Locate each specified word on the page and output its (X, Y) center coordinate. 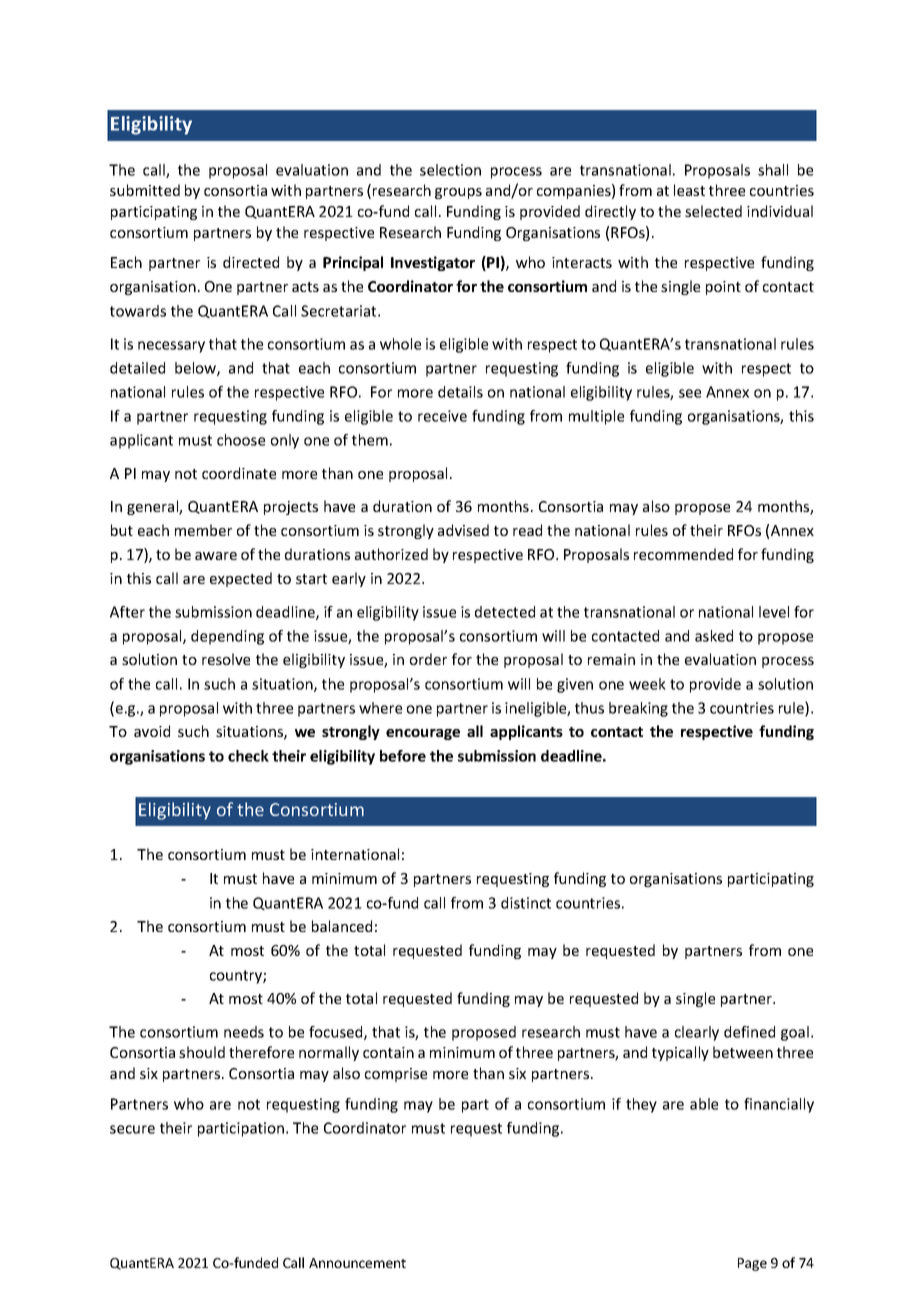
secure (132, 1129)
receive (442, 416)
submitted (145, 190)
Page (752, 1264)
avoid (152, 731)
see (690, 393)
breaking (638, 709)
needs (244, 1032)
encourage (423, 734)
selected (713, 211)
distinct (526, 903)
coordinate (239, 473)
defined (749, 1032)
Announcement (357, 1263)
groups (458, 193)
